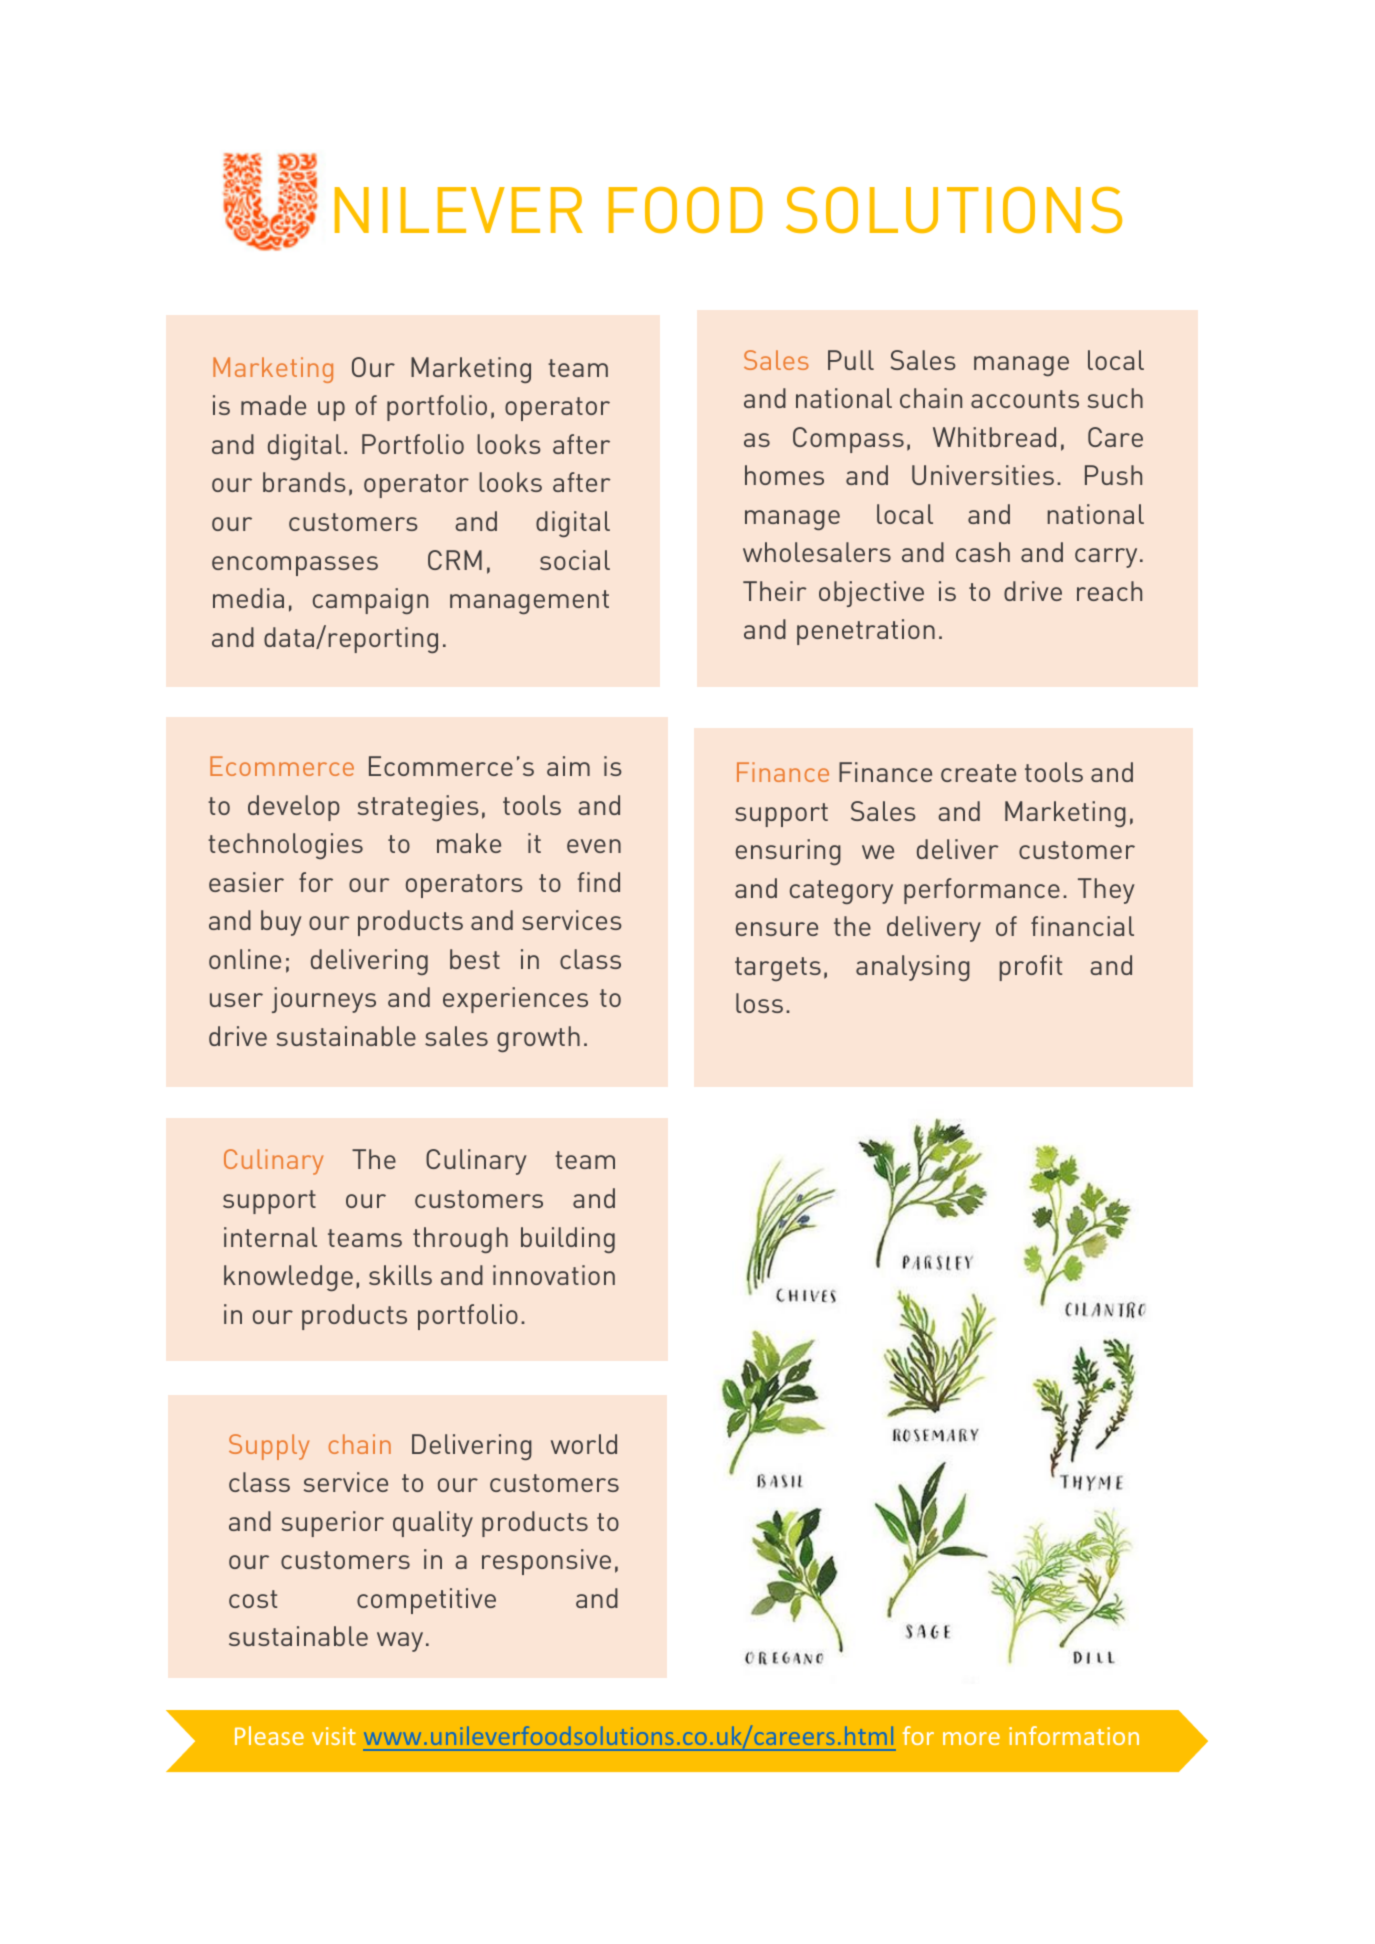  Describe the element at coordinates (1025, 399) in the page. I see `accounts` at that location.
